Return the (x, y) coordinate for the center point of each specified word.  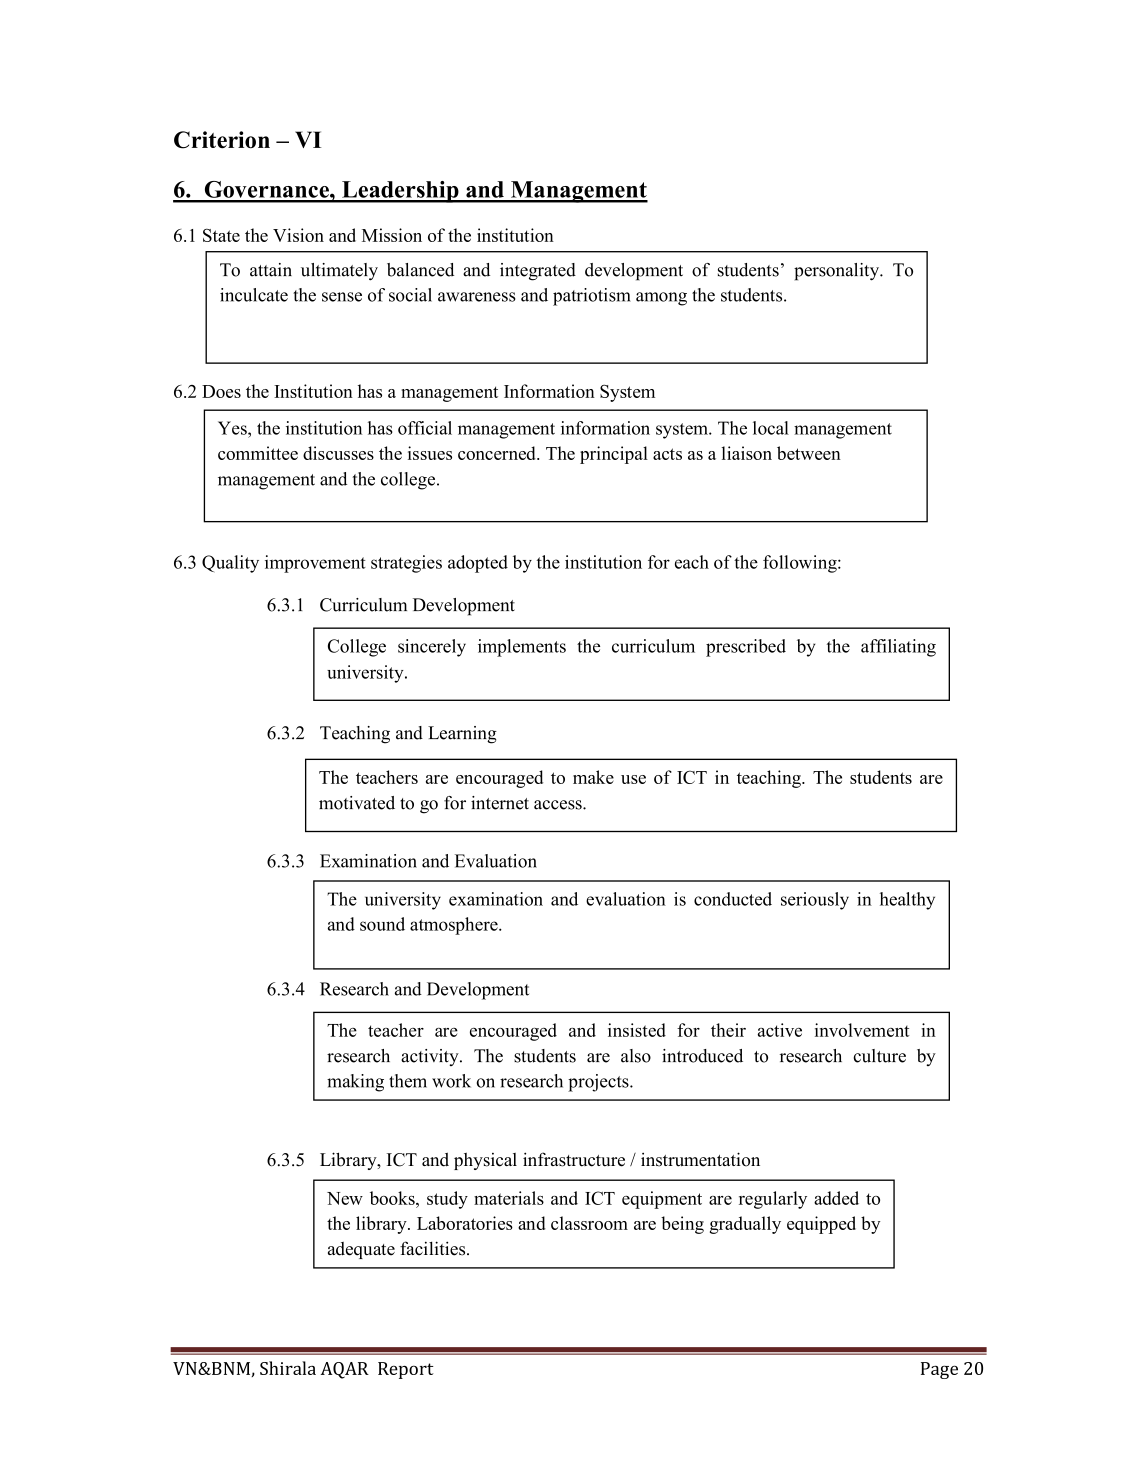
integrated (538, 272)
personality (838, 272)
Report (406, 1370)
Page (939, 1370)
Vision (298, 235)
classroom (589, 1223)
